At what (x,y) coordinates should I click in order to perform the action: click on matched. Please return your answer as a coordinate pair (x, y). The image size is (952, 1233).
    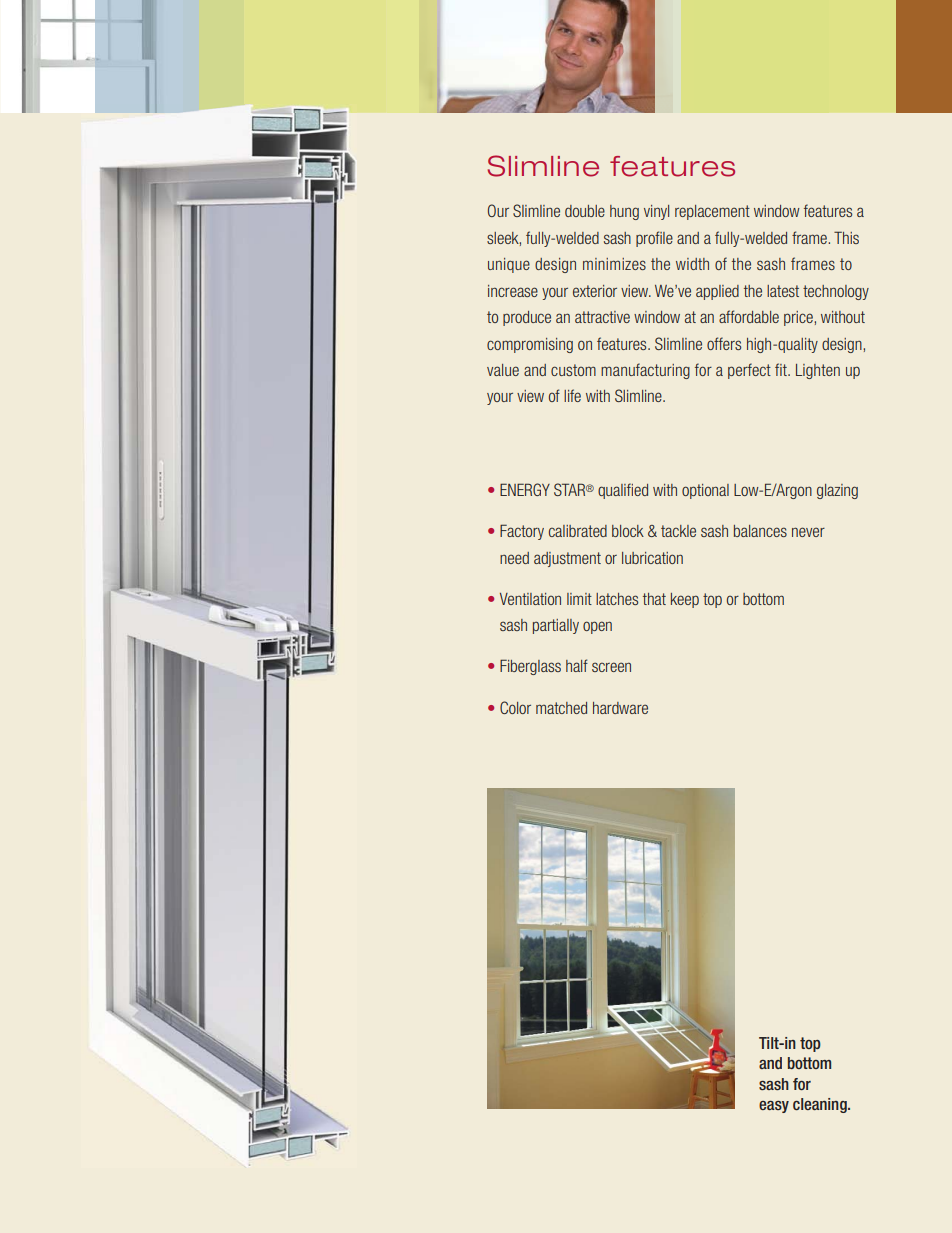
    Looking at the image, I should click on (561, 708).
